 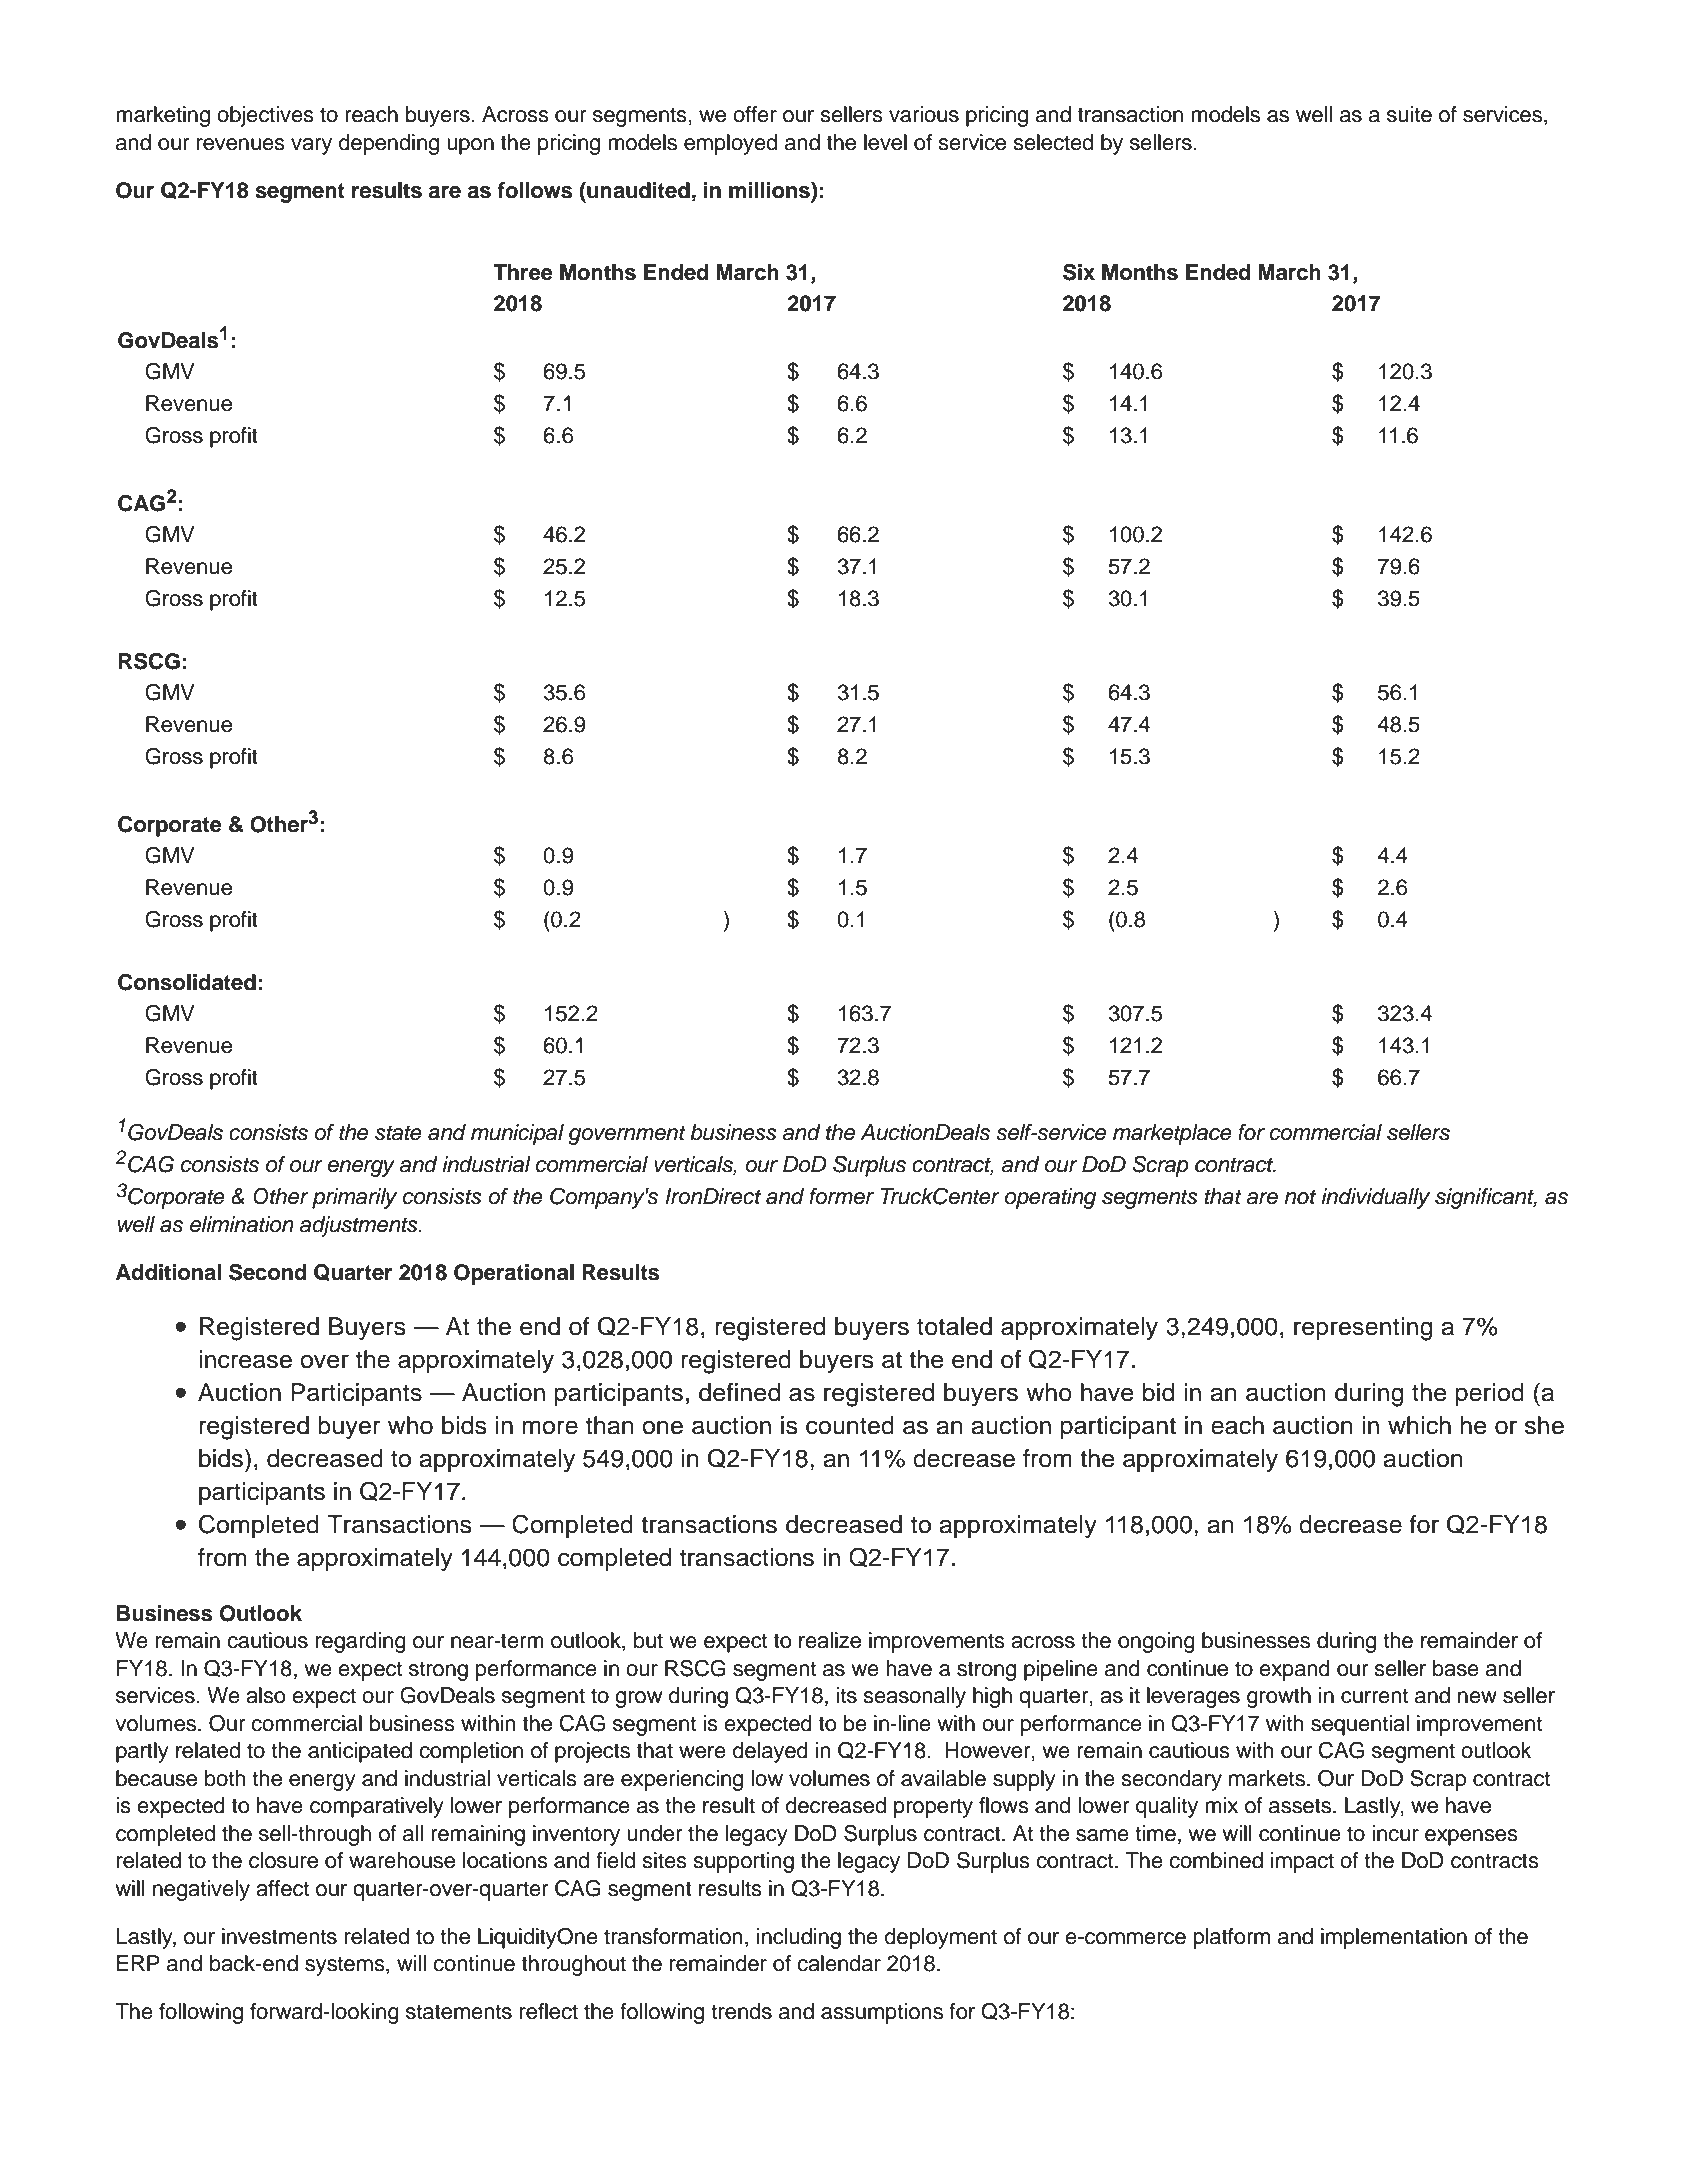 What do you see at coordinates (311, 146) in the screenshot?
I see `vary` at bounding box center [311, 146].
